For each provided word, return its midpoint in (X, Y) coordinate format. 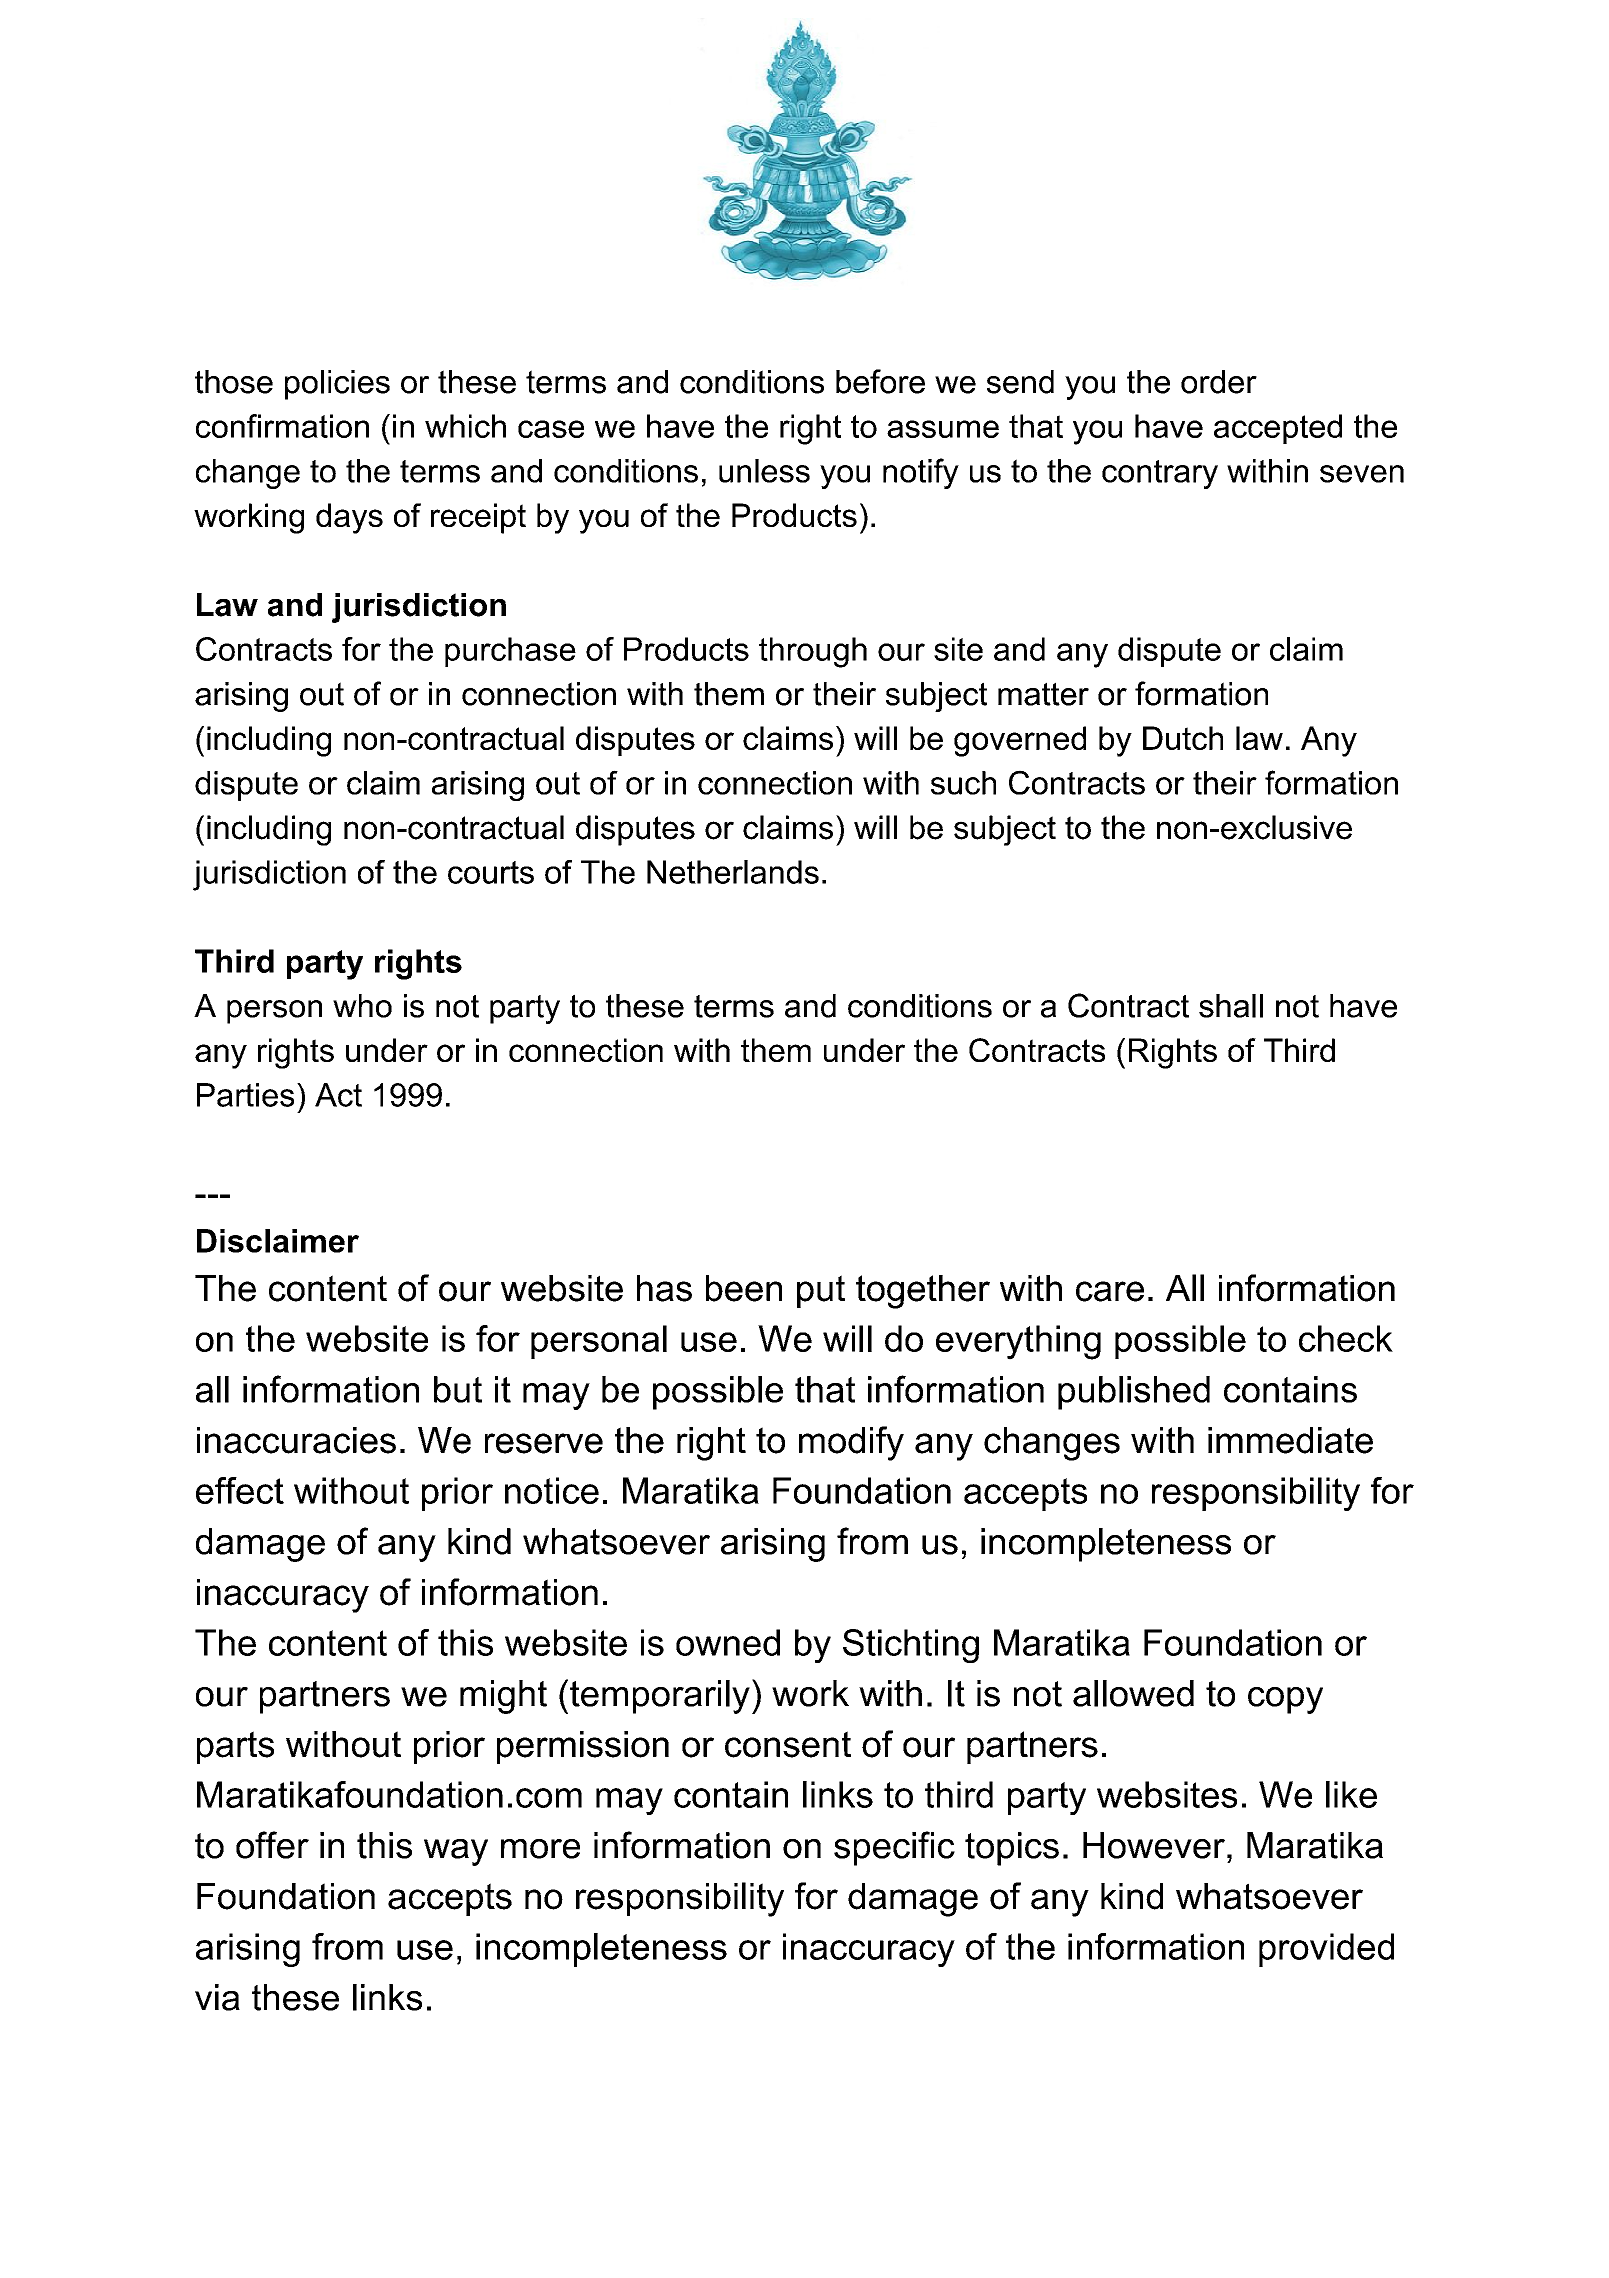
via (217, 1997)
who (362, 1006)
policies (337, 385)
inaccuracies (296, 1440)
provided (1326, 1950)
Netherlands (733, 872)
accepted (1278, 429)
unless (764, 471)
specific (894, 1848)
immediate (1290, 1440)
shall (1231, 1006)
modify (851, 1443)
